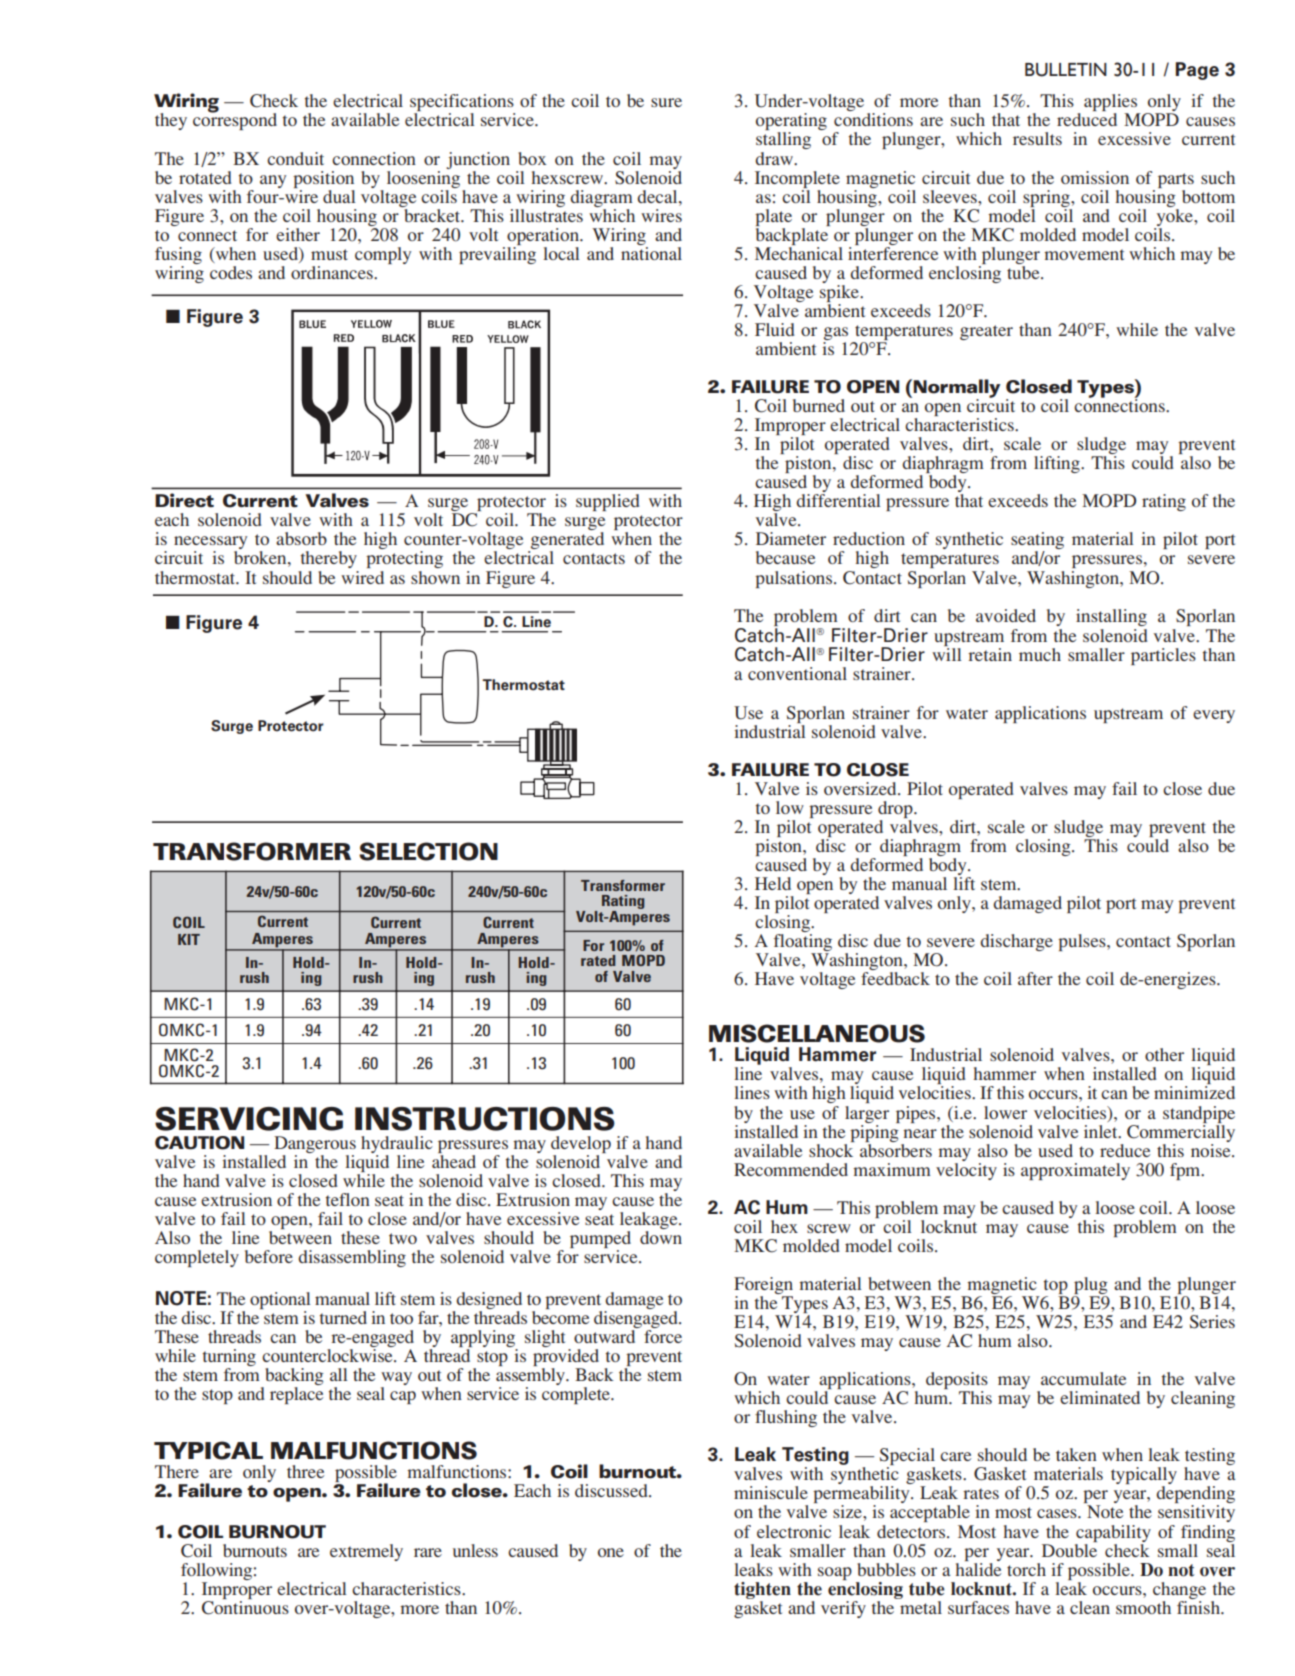 The image size is (1295, 1676). Describe the element at coordinates (295, 158) in the page. I see `conduit` at that location.
